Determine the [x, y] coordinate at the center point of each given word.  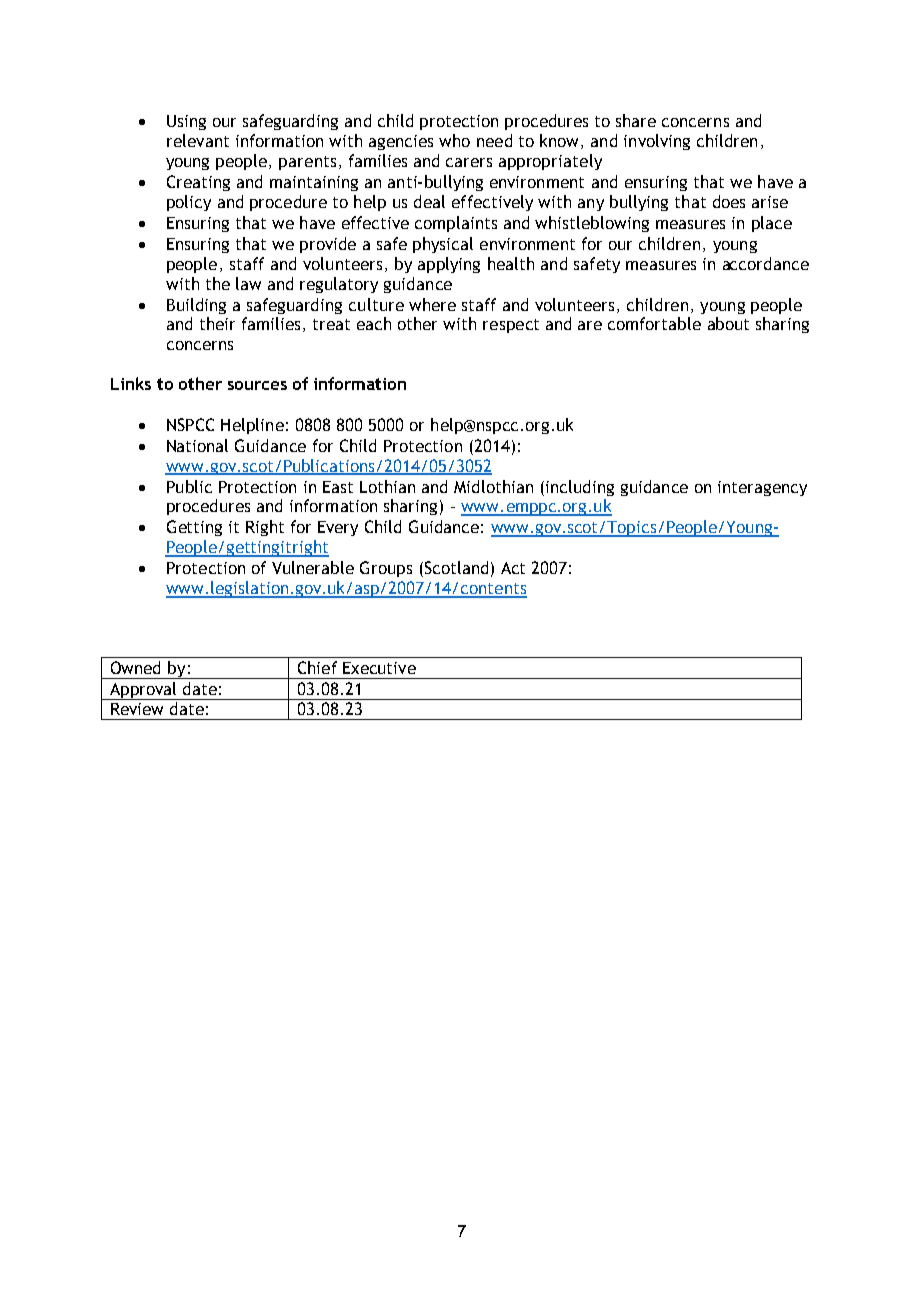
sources [257, 385]
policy [189, 203]
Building [196, 306]
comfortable [654, 323]
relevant [198, 140]
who [454, 140]
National [197, 445]
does [729, 201]
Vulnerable [313, 567]
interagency [762, 488]
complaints [456, 224]
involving [657, 142]
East [338, 487]
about [728, 323]
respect [511, 326]
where [432, 304]
